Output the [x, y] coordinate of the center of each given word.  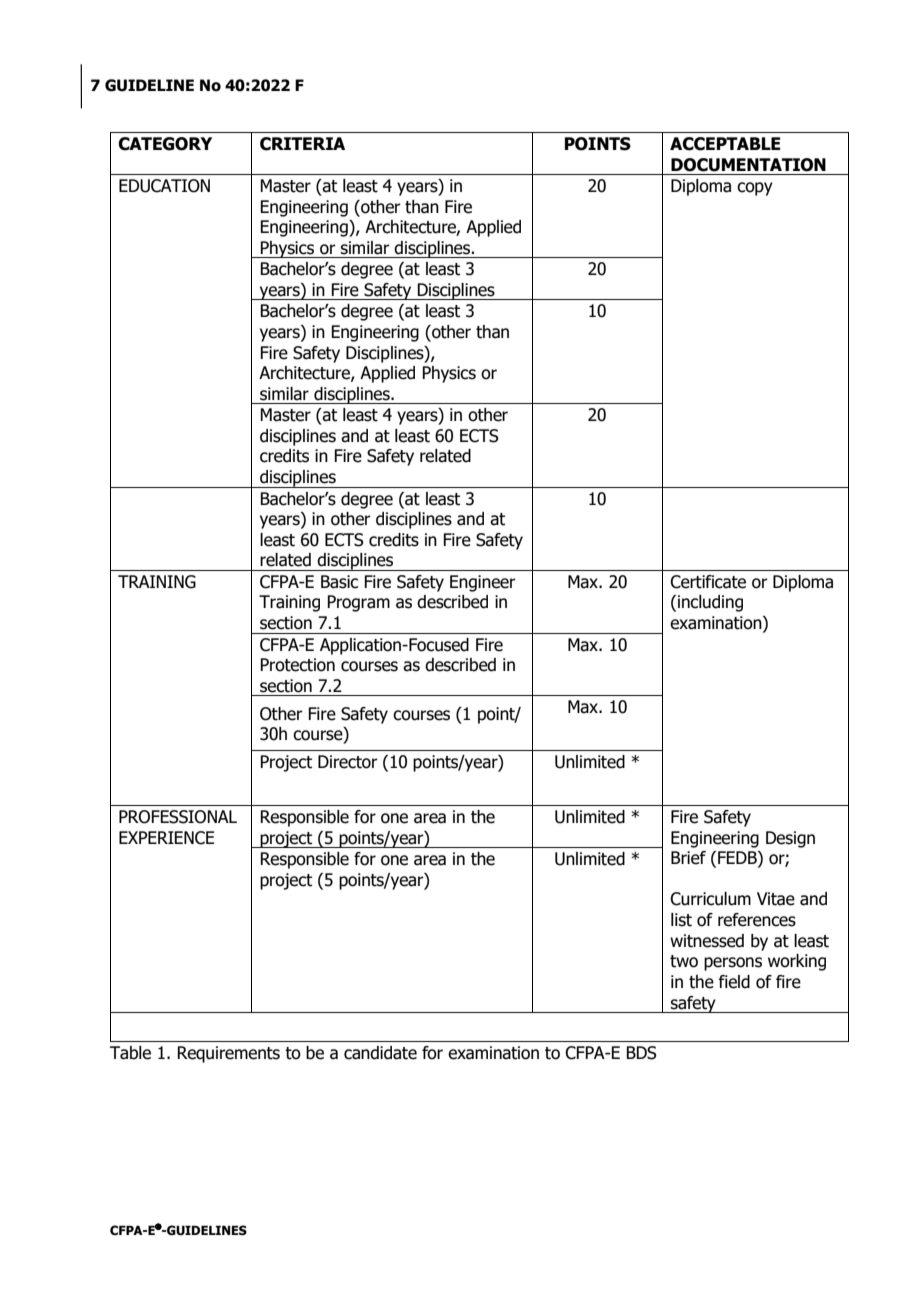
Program [358, 603]
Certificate [708, 582]
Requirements [228, 1054]
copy [755, 189]
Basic [339, 582]
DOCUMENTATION [748, 165]
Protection [297, 665]
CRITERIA [302, 144]
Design [790, 839]
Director [348, 762]
